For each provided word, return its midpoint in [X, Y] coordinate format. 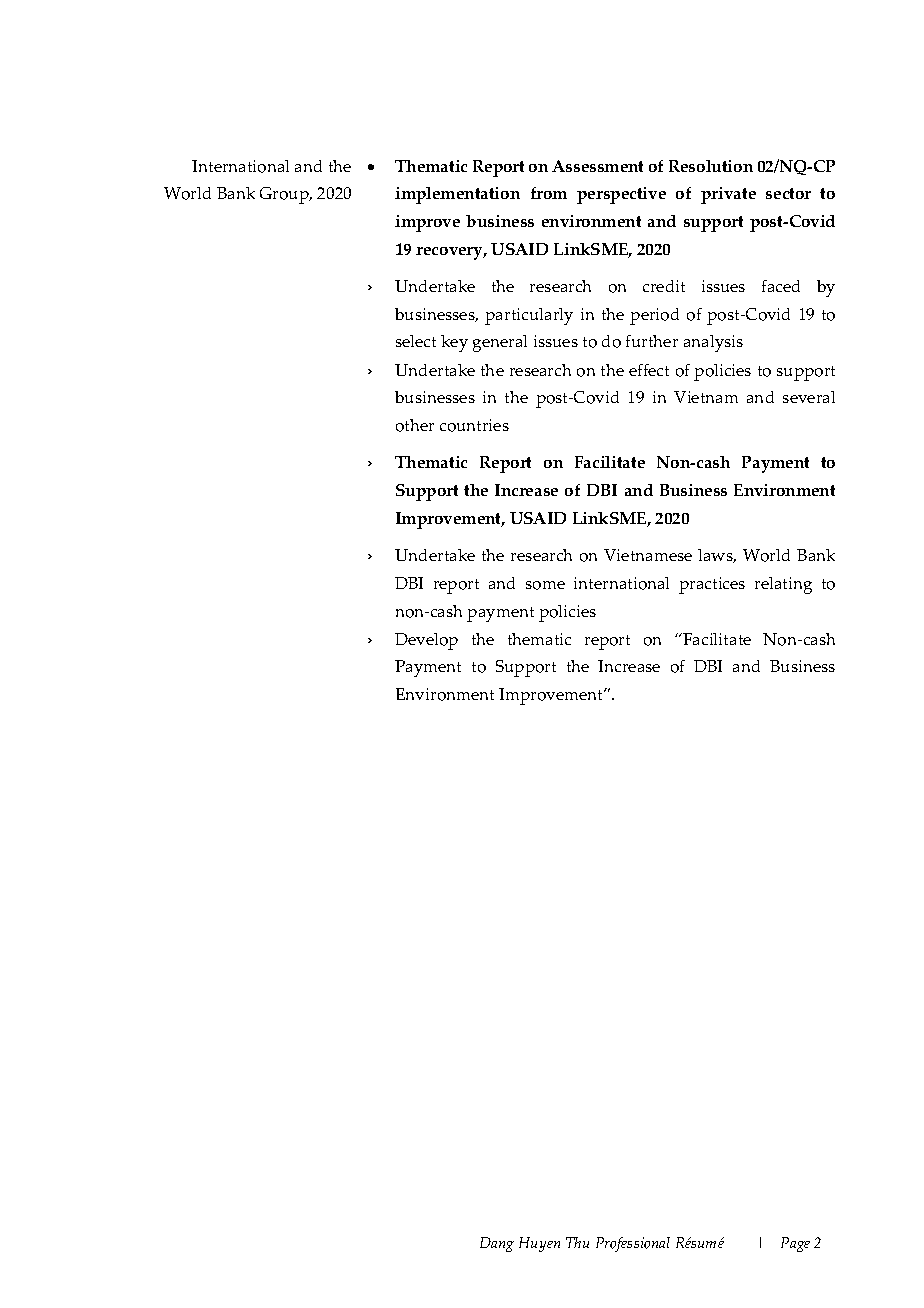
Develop [426, 641]
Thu [577, 1242]
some [545, 585]
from [549, 193]
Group [285, 195]
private [728, 195]
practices [712, 585]
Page [795, 1244]
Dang [497, 1244]
